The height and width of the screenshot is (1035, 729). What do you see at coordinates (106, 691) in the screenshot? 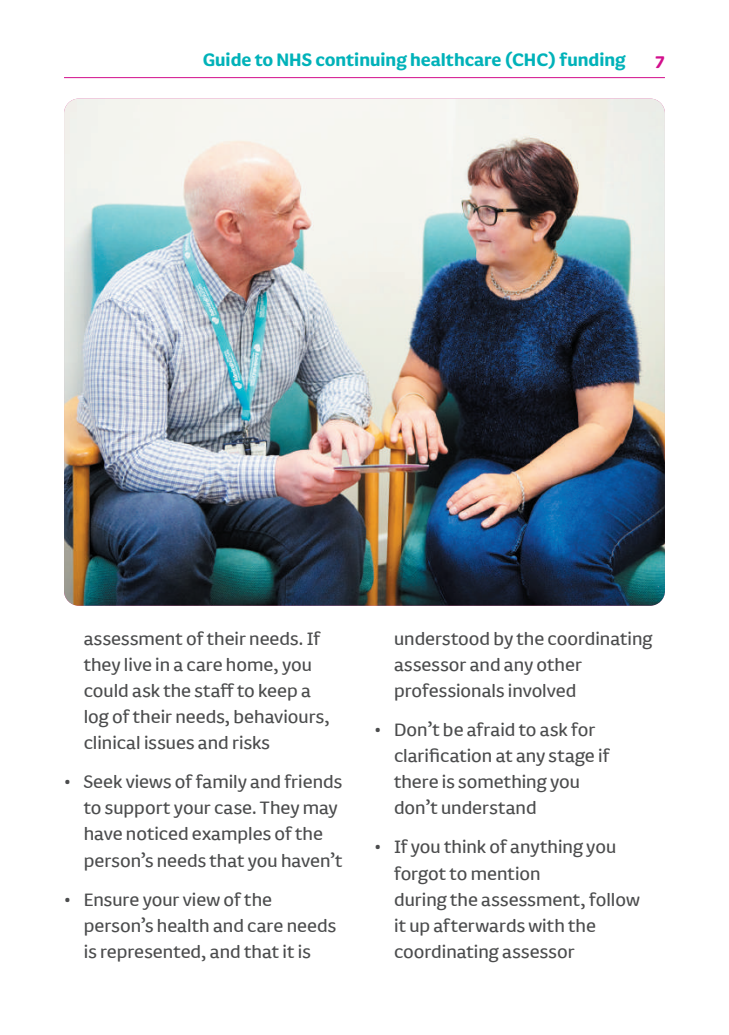
I see `could` at bounding box center [106, 691].
